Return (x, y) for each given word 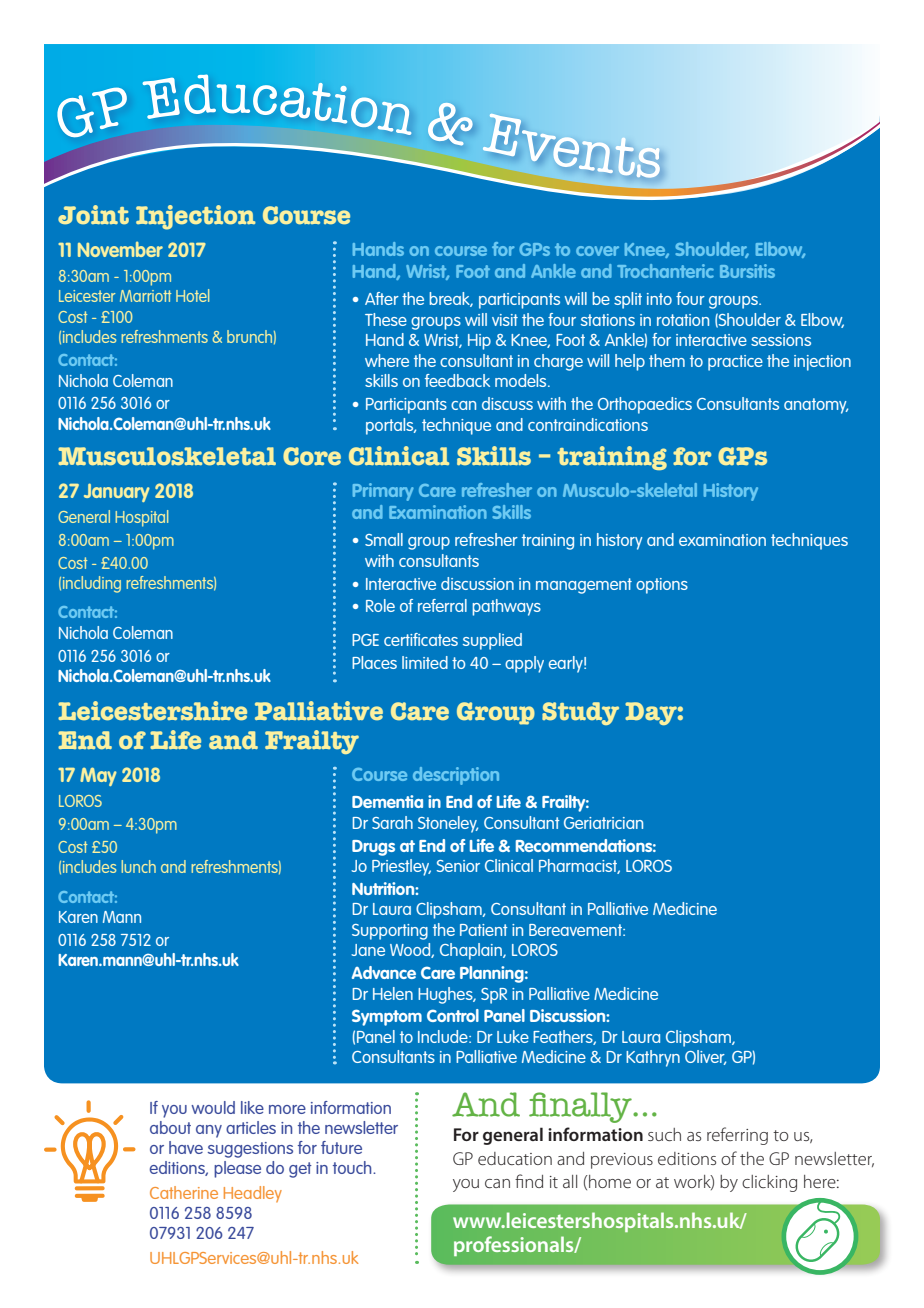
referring (737, 1136)
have (186, 1147)
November (120, 249)
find (529, 1181)
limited (425, 662)
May (98, 776)
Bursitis (747, 271)
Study (580, 713)
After (382, 298)
